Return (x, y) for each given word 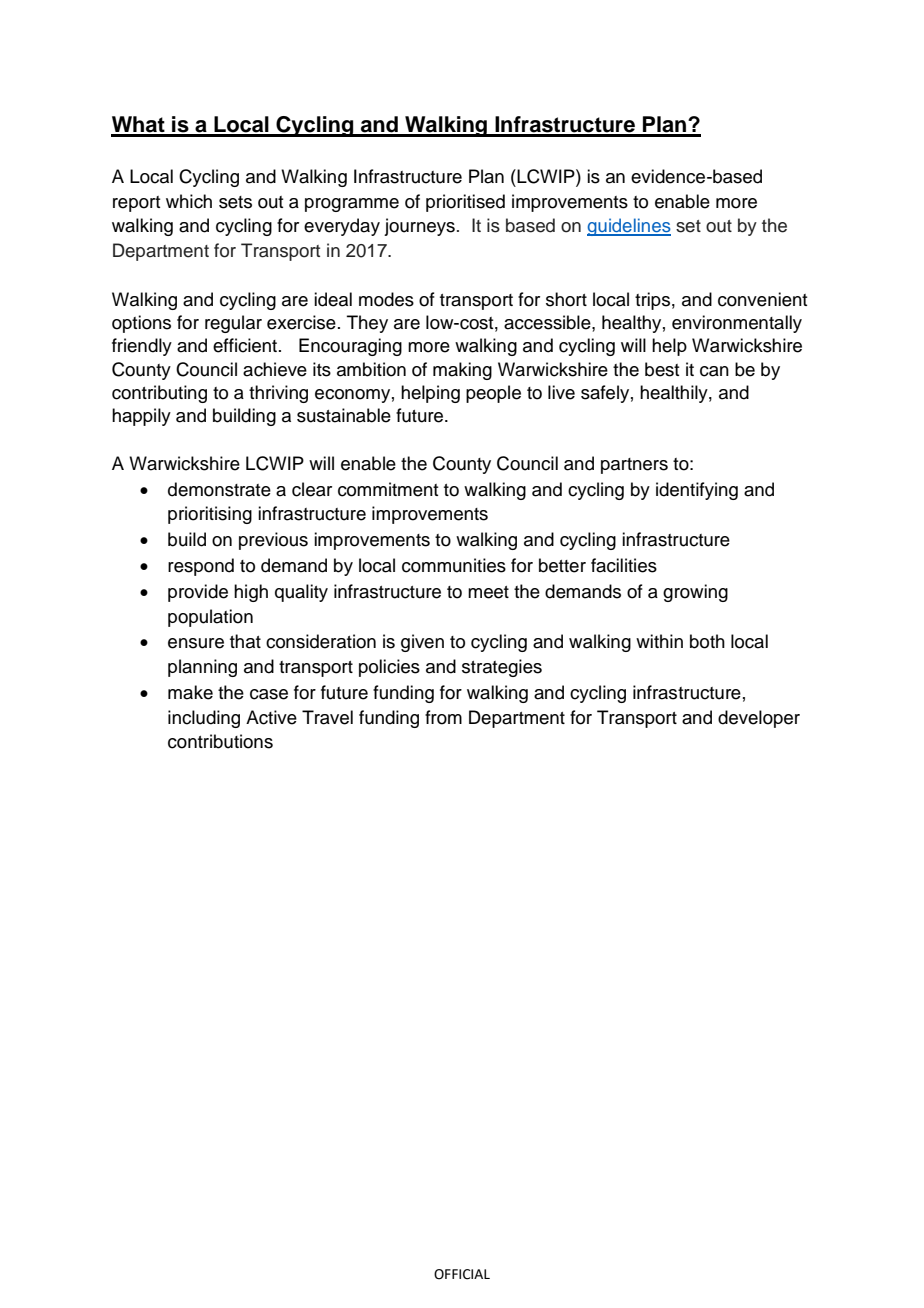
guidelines (629, 227)
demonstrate (219, 489)
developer (759, 719)
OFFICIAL (462, 1274)
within (659, 641)
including (204, 719)
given (422, 643)
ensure (196, 643)
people (493, 394)
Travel (327, 717)
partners (634, 466)
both (707, 641)
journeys (419, 227)
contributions (220, 741)
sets (235, 202)
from (443, 717)
